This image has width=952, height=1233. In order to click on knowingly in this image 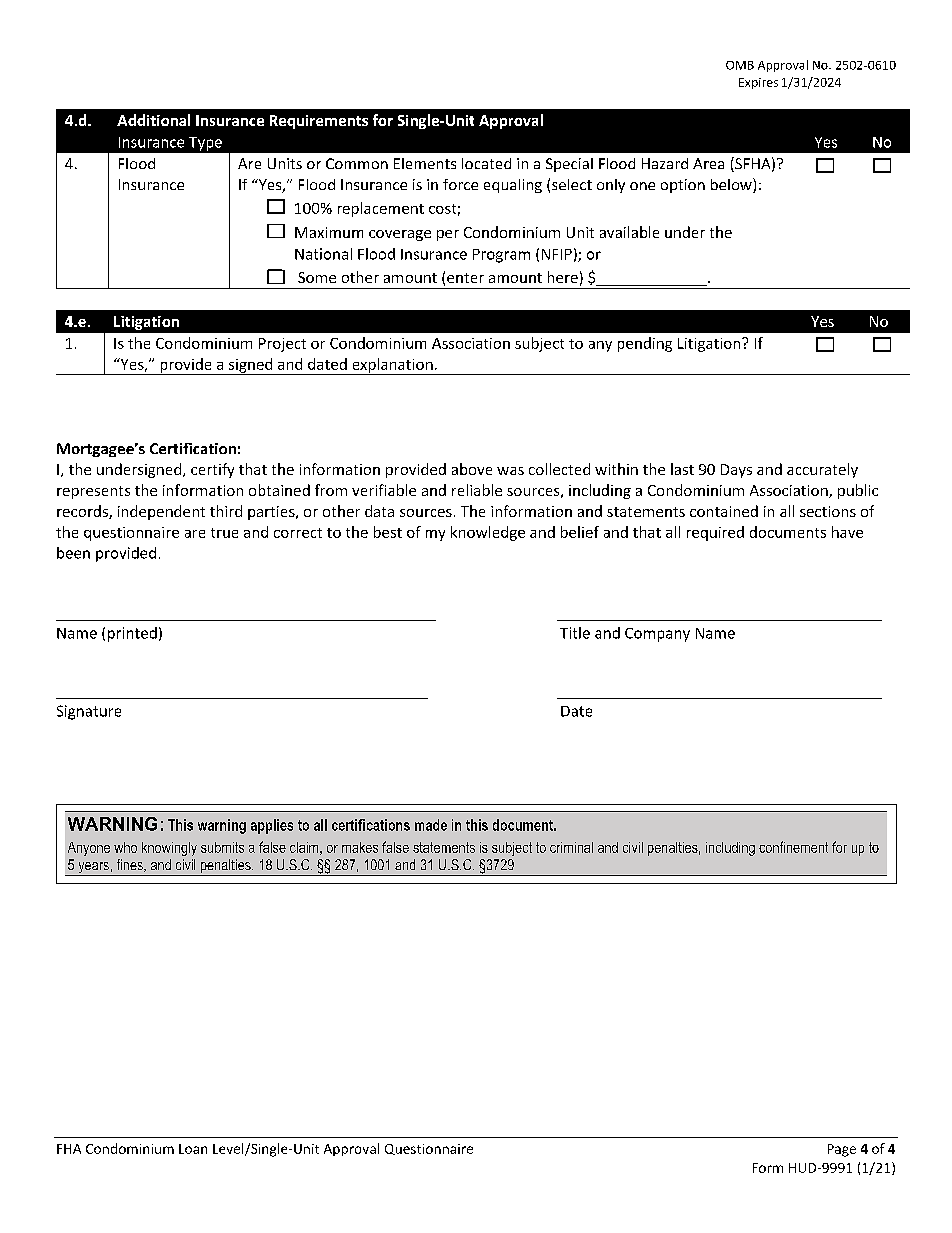, I will do `click(169, 849)`.
